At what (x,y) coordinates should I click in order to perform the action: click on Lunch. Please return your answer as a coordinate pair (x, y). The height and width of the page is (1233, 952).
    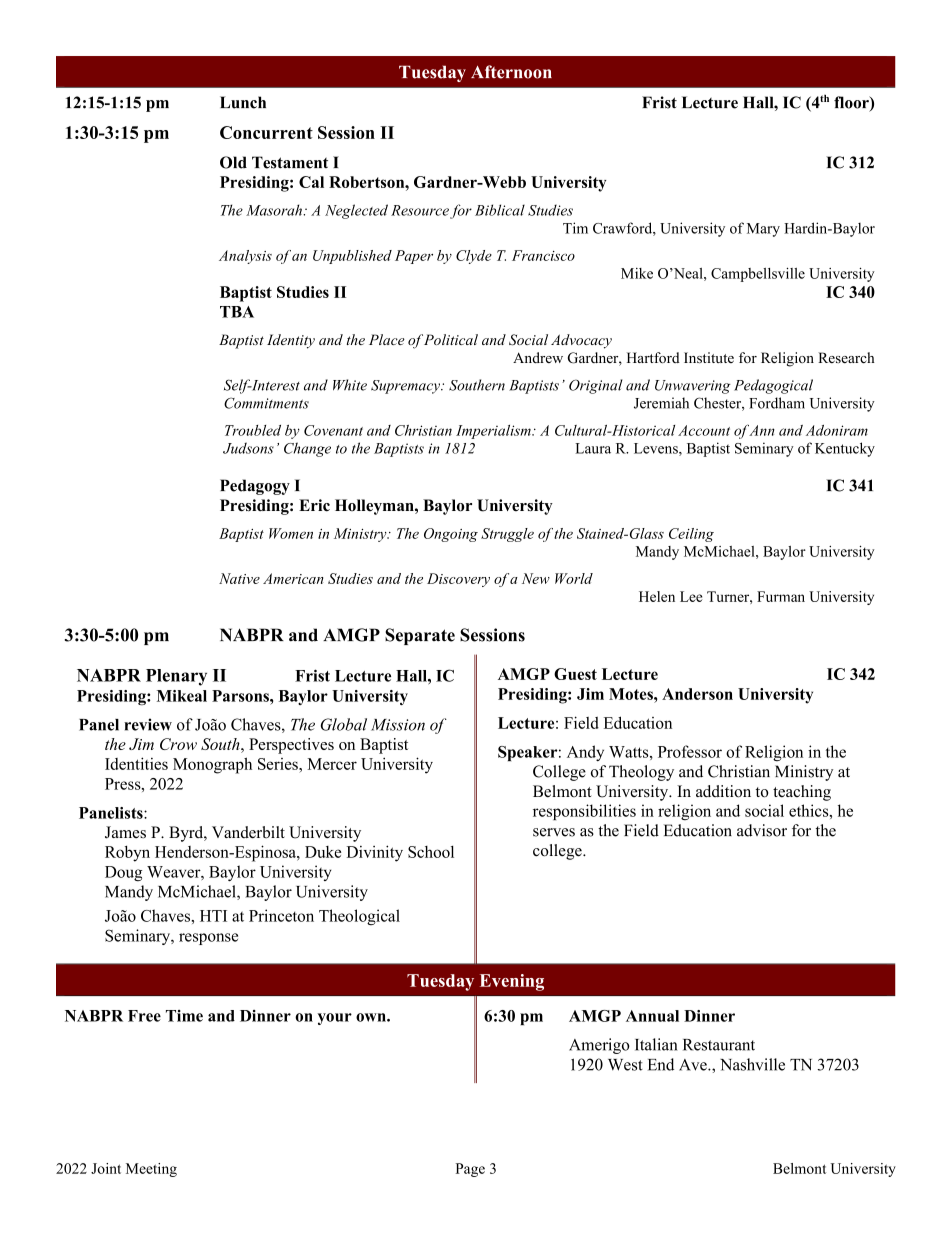
    Looking at the image, I should click on (243, 102).
